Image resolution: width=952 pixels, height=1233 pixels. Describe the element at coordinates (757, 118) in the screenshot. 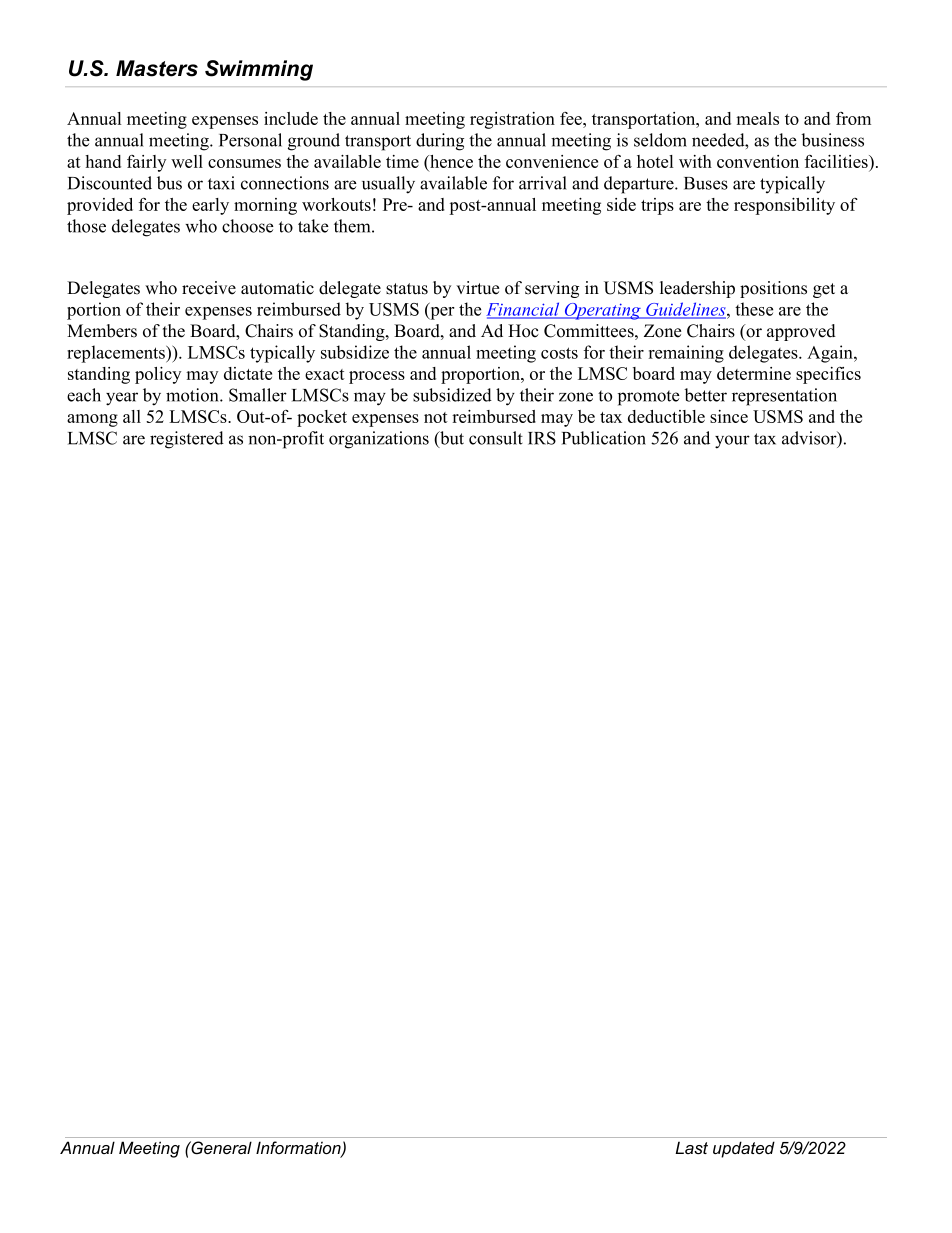

I see `meals` at that location.
